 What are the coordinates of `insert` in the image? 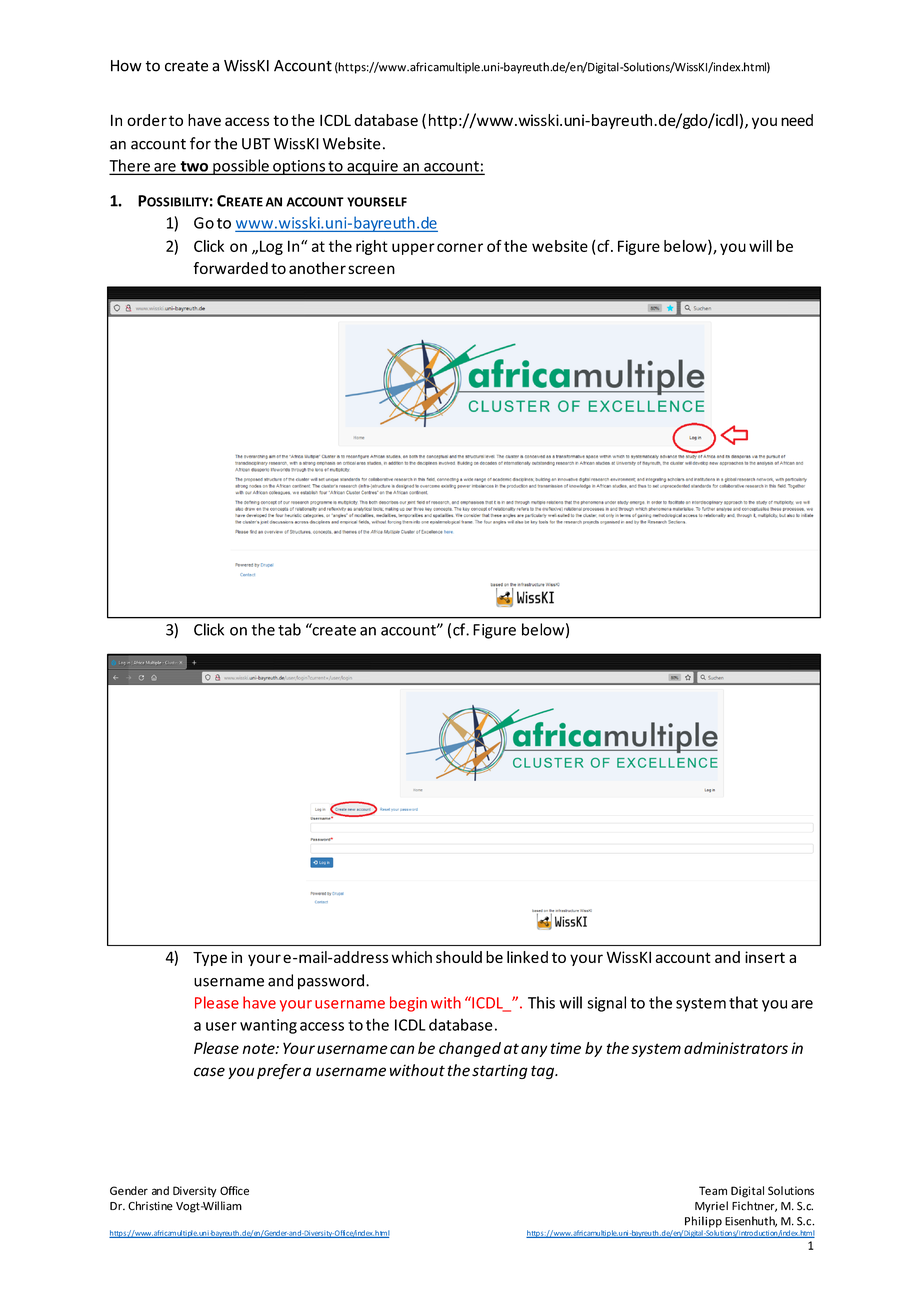 It's located at (765, 957).
